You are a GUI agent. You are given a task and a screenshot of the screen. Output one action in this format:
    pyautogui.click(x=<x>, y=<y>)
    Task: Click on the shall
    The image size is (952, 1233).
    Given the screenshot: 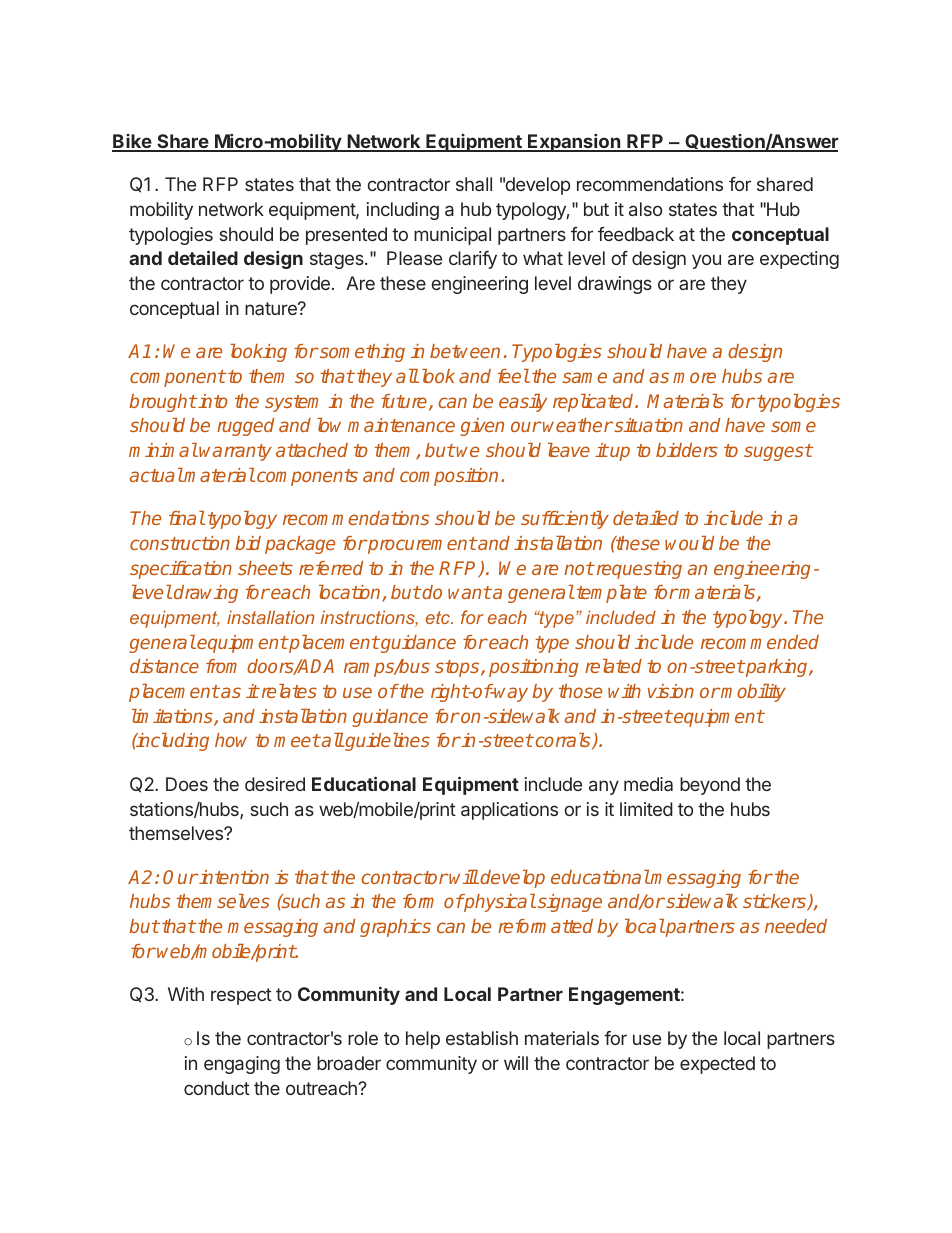 What is the action you would take?
    pyautogui.click(x=474, y=184)
